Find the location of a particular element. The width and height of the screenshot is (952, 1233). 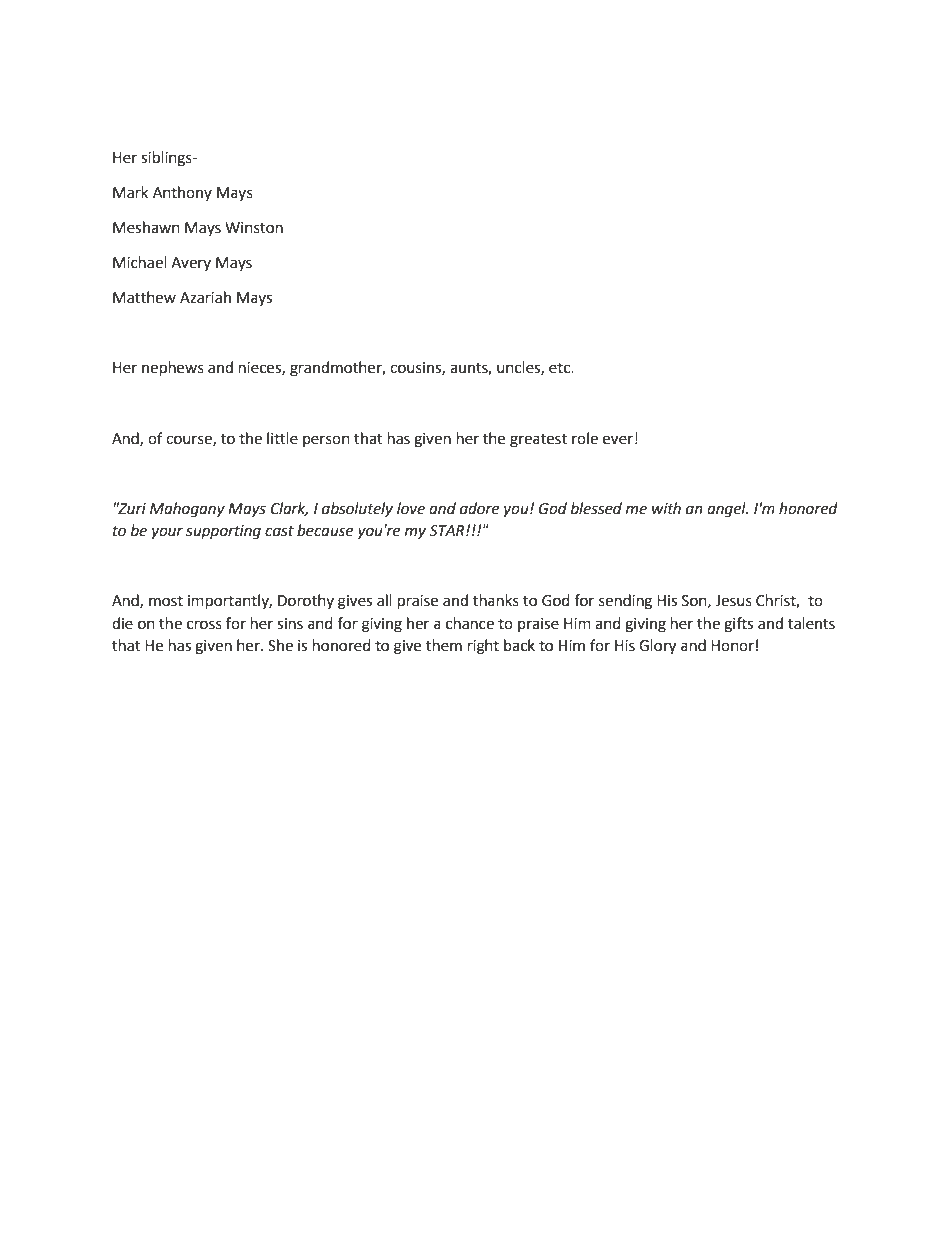

greatest is located at coordinates (538, 441).
